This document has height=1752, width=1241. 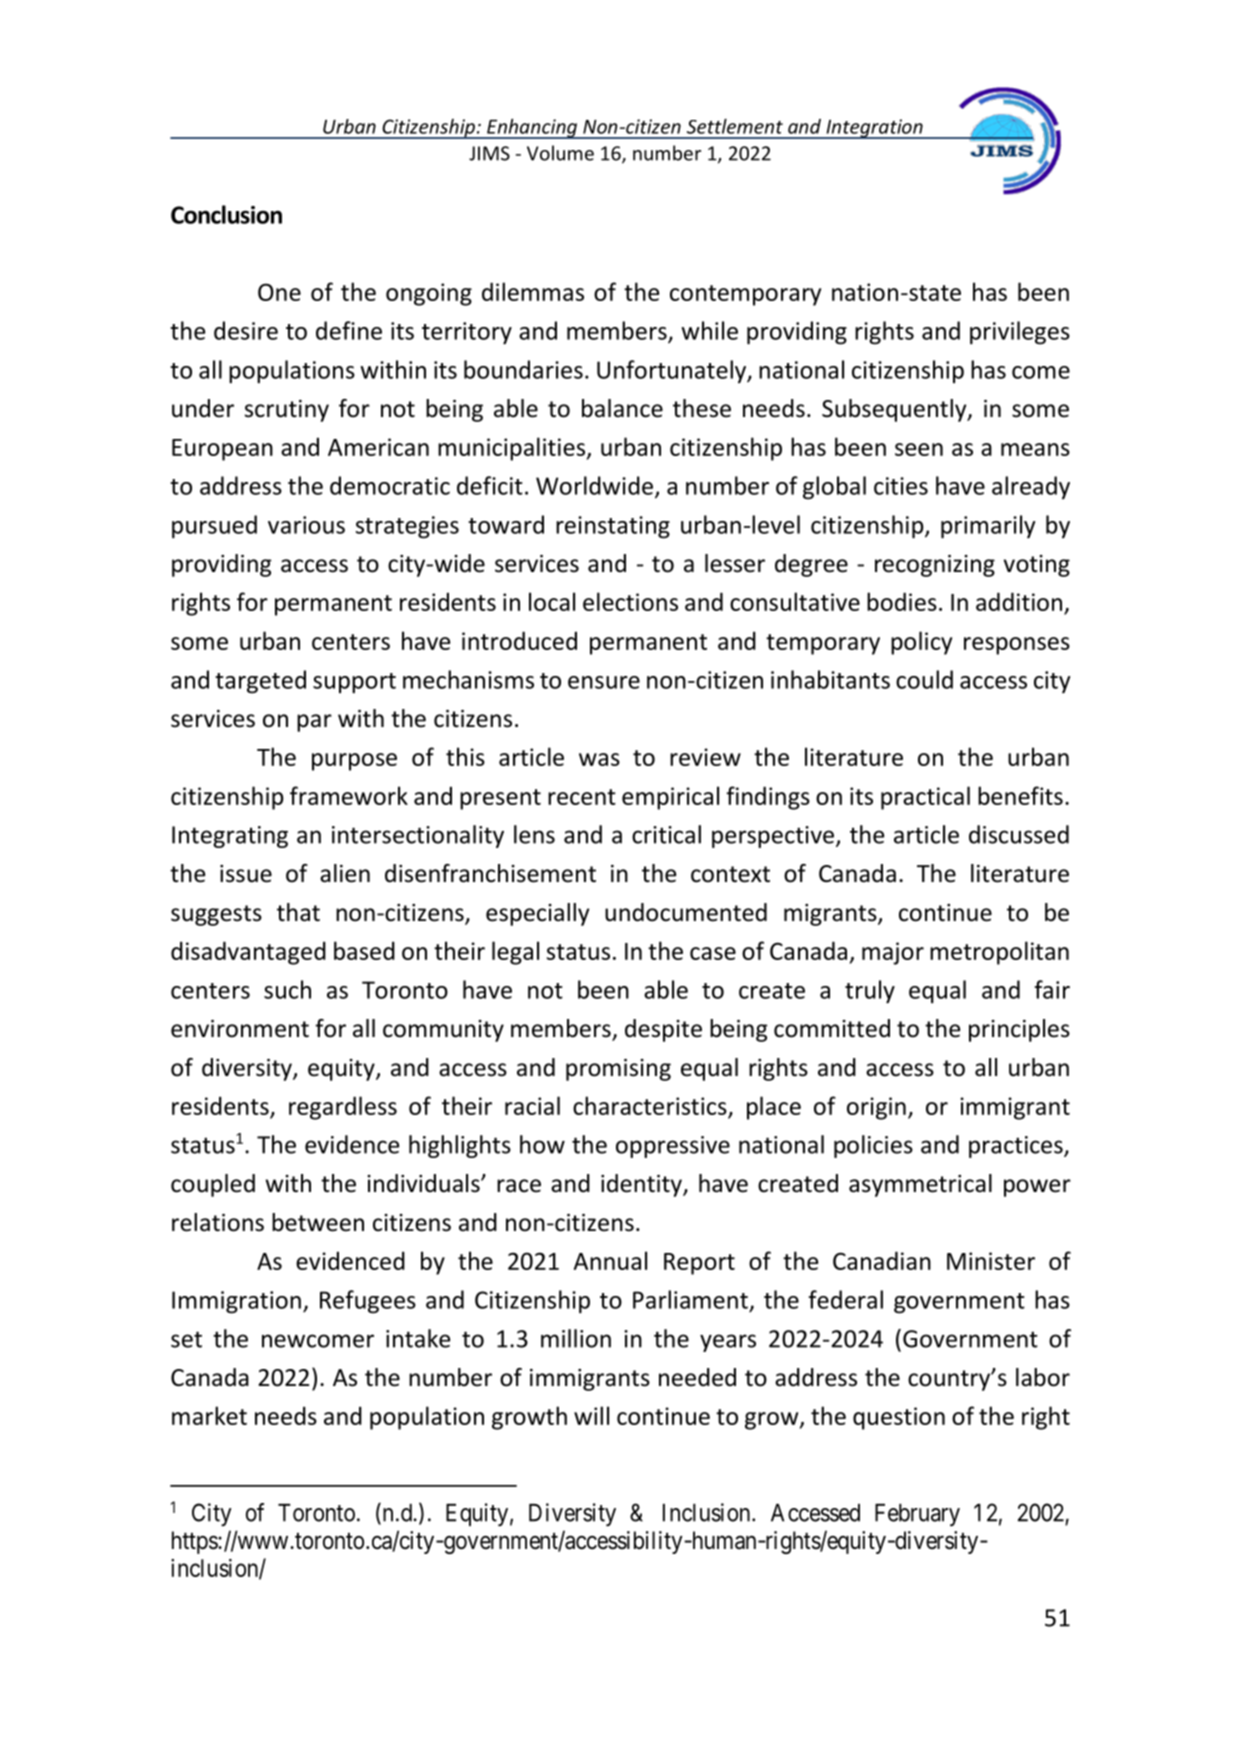 What do you see at coordinates (630, 601) in the document?
I see `elections` at bounding box center [630, 601].
